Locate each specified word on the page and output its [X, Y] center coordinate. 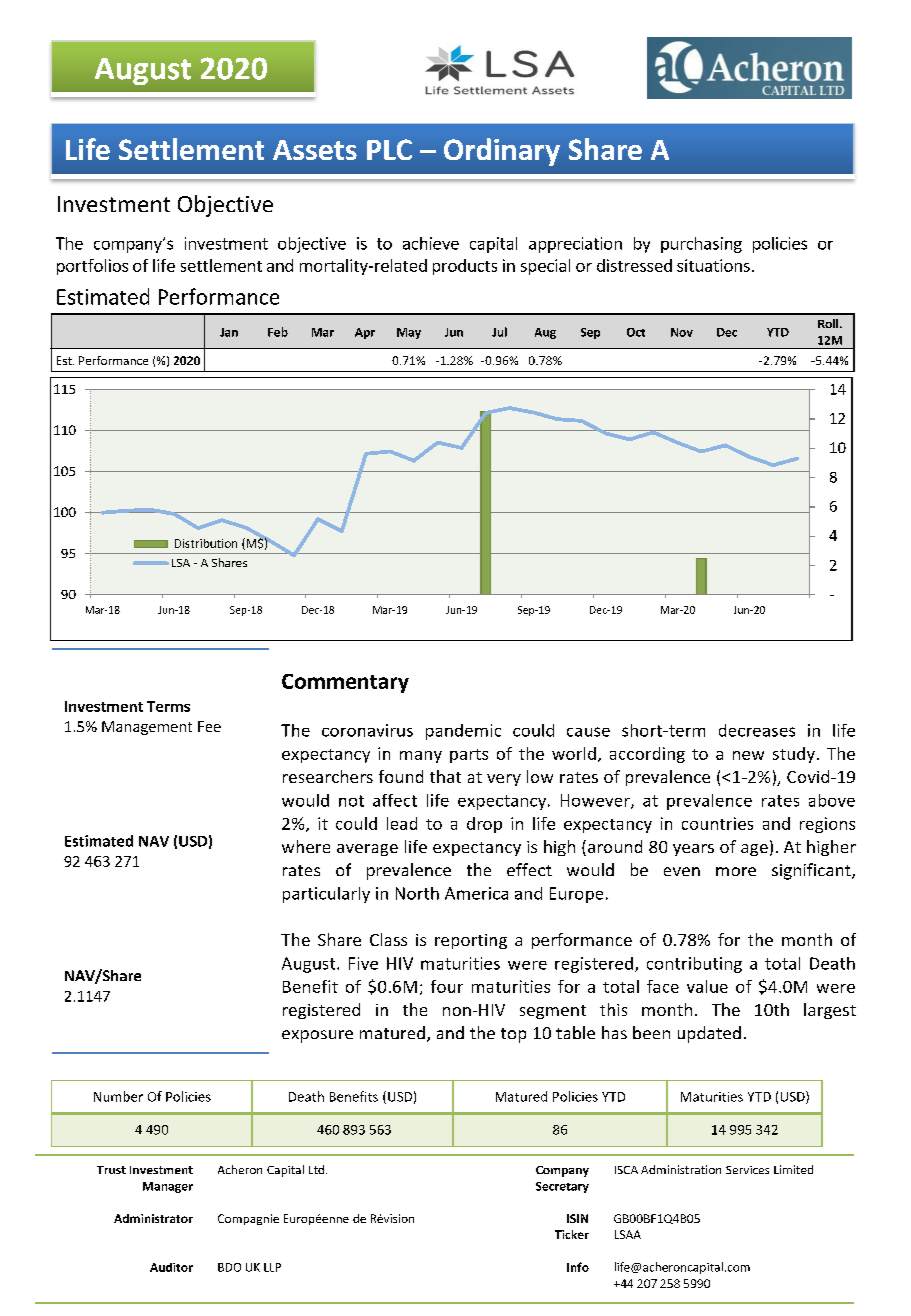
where [306, 846]
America [476, 893]
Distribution [206, 543]
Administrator [153, 1218]
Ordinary [502, 152]
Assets [315, 150]
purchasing [701, 245]
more [736, 871]
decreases [757, 730]
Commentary [345, 683]
